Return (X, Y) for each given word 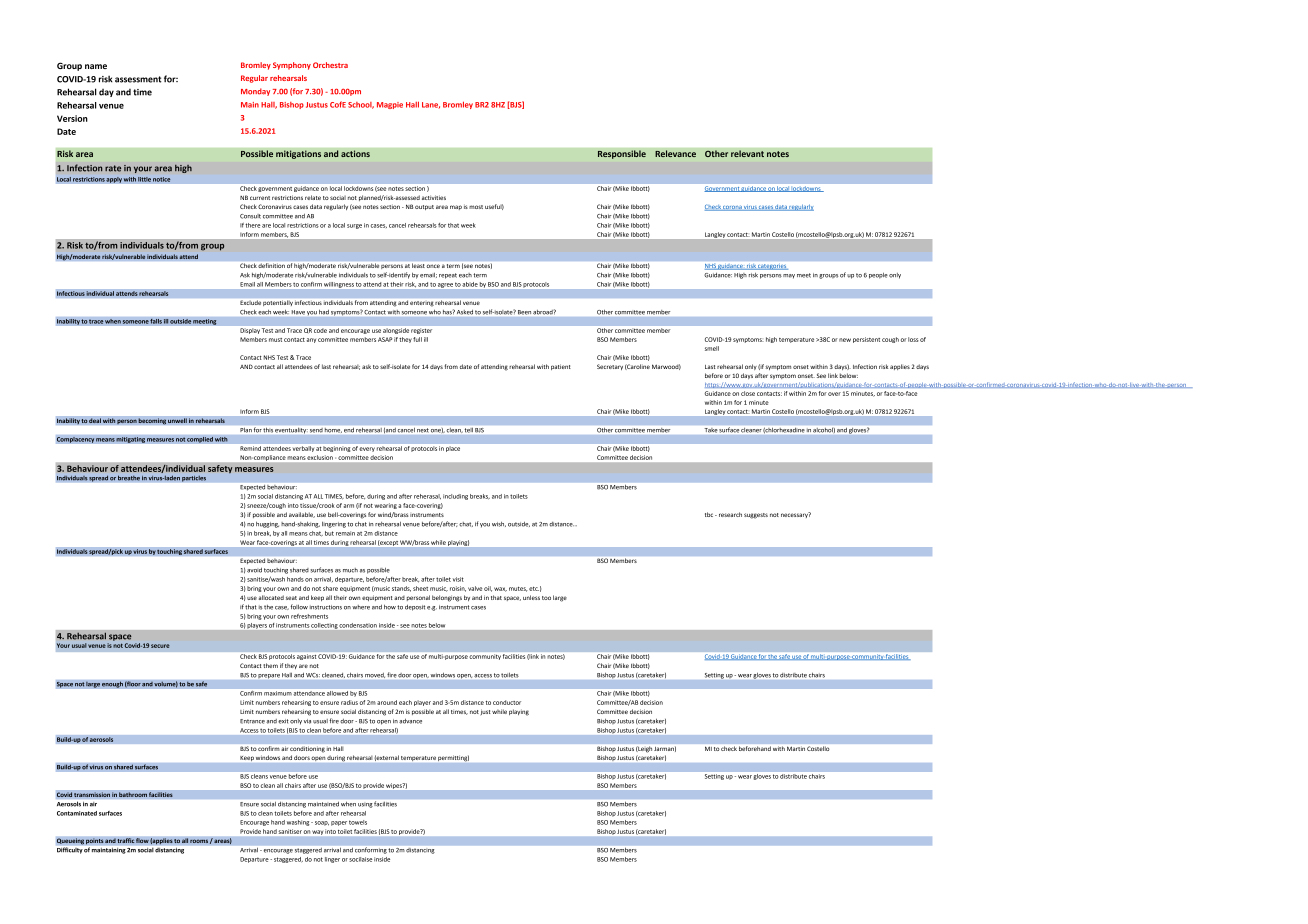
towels (358, 822)
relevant (747, 153)
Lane (431, 105)
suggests (756, 516)
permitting (453, 758)
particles (194, 478)
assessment (138, 79)
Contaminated (77, 813)
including (455, 497)
